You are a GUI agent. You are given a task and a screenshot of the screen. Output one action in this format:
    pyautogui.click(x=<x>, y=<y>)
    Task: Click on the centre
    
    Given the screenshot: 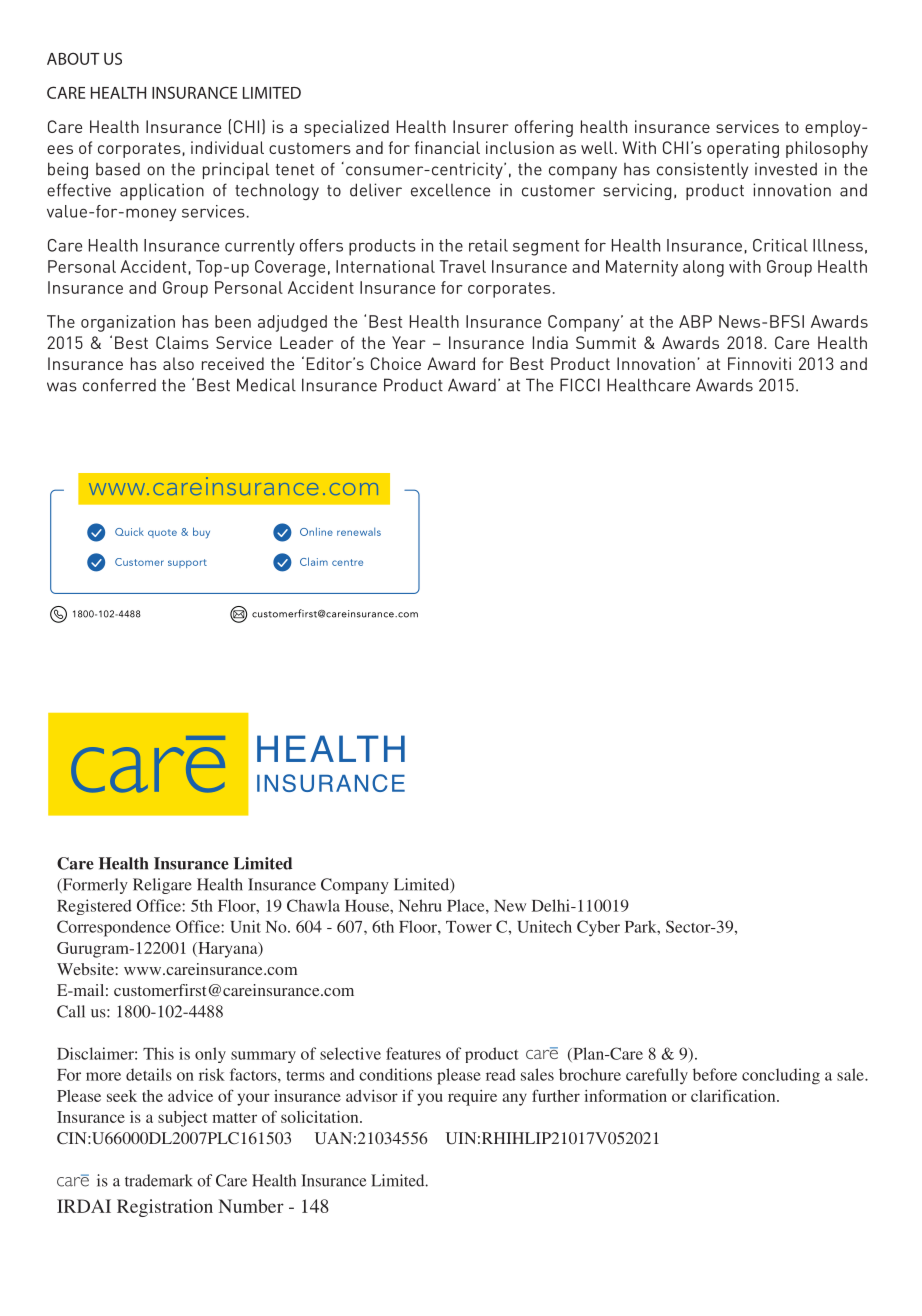 What is the action you would take?
    pyautogui.click(x=347, y=562)
